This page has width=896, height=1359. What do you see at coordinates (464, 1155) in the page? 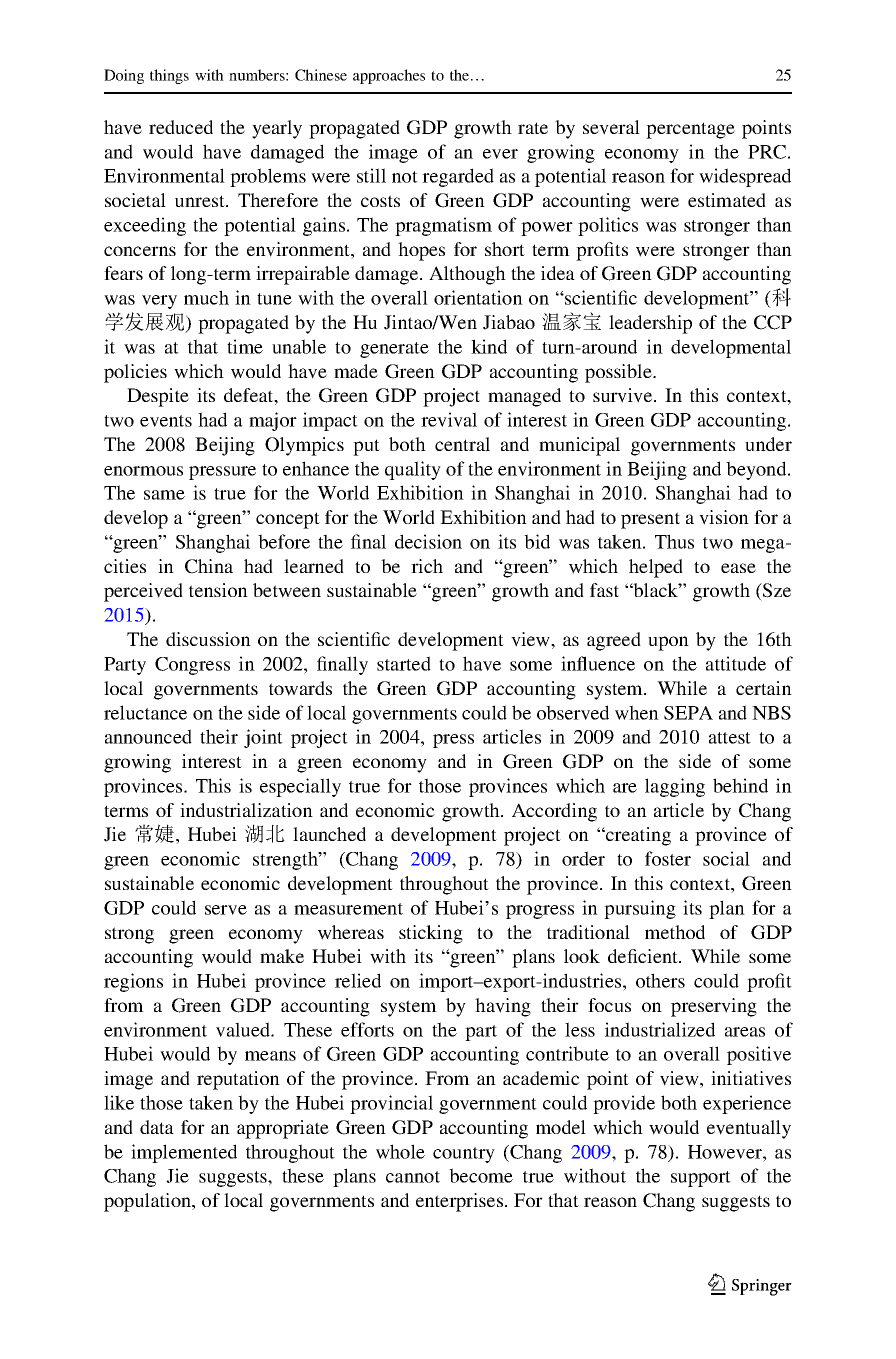
I see `country` at bounding box center [464, 1155].
